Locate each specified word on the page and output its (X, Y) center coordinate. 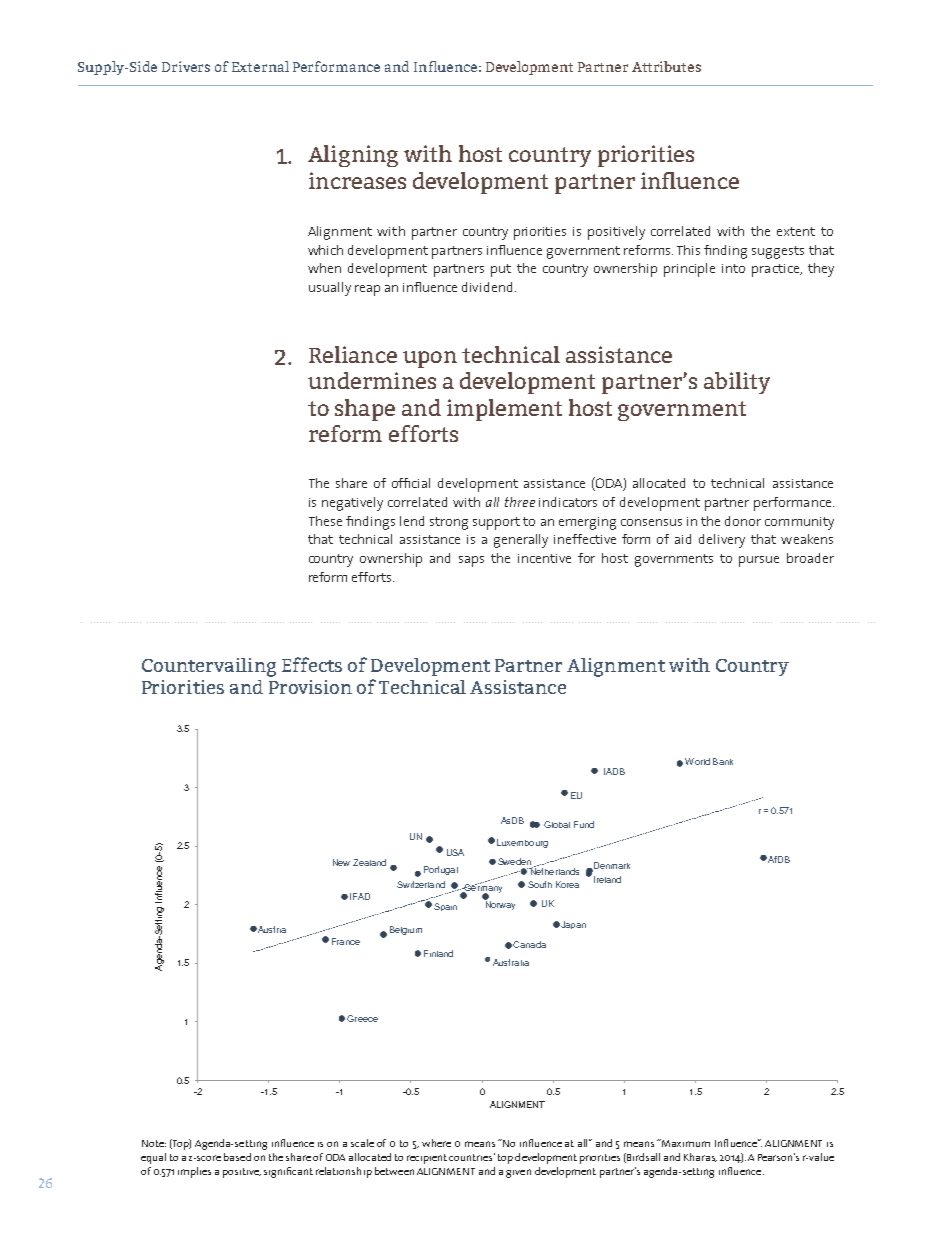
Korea (567, 884)
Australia (511, 962)
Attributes (666, 66)
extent (796, 231)
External (260, 66)
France (346, 941)
